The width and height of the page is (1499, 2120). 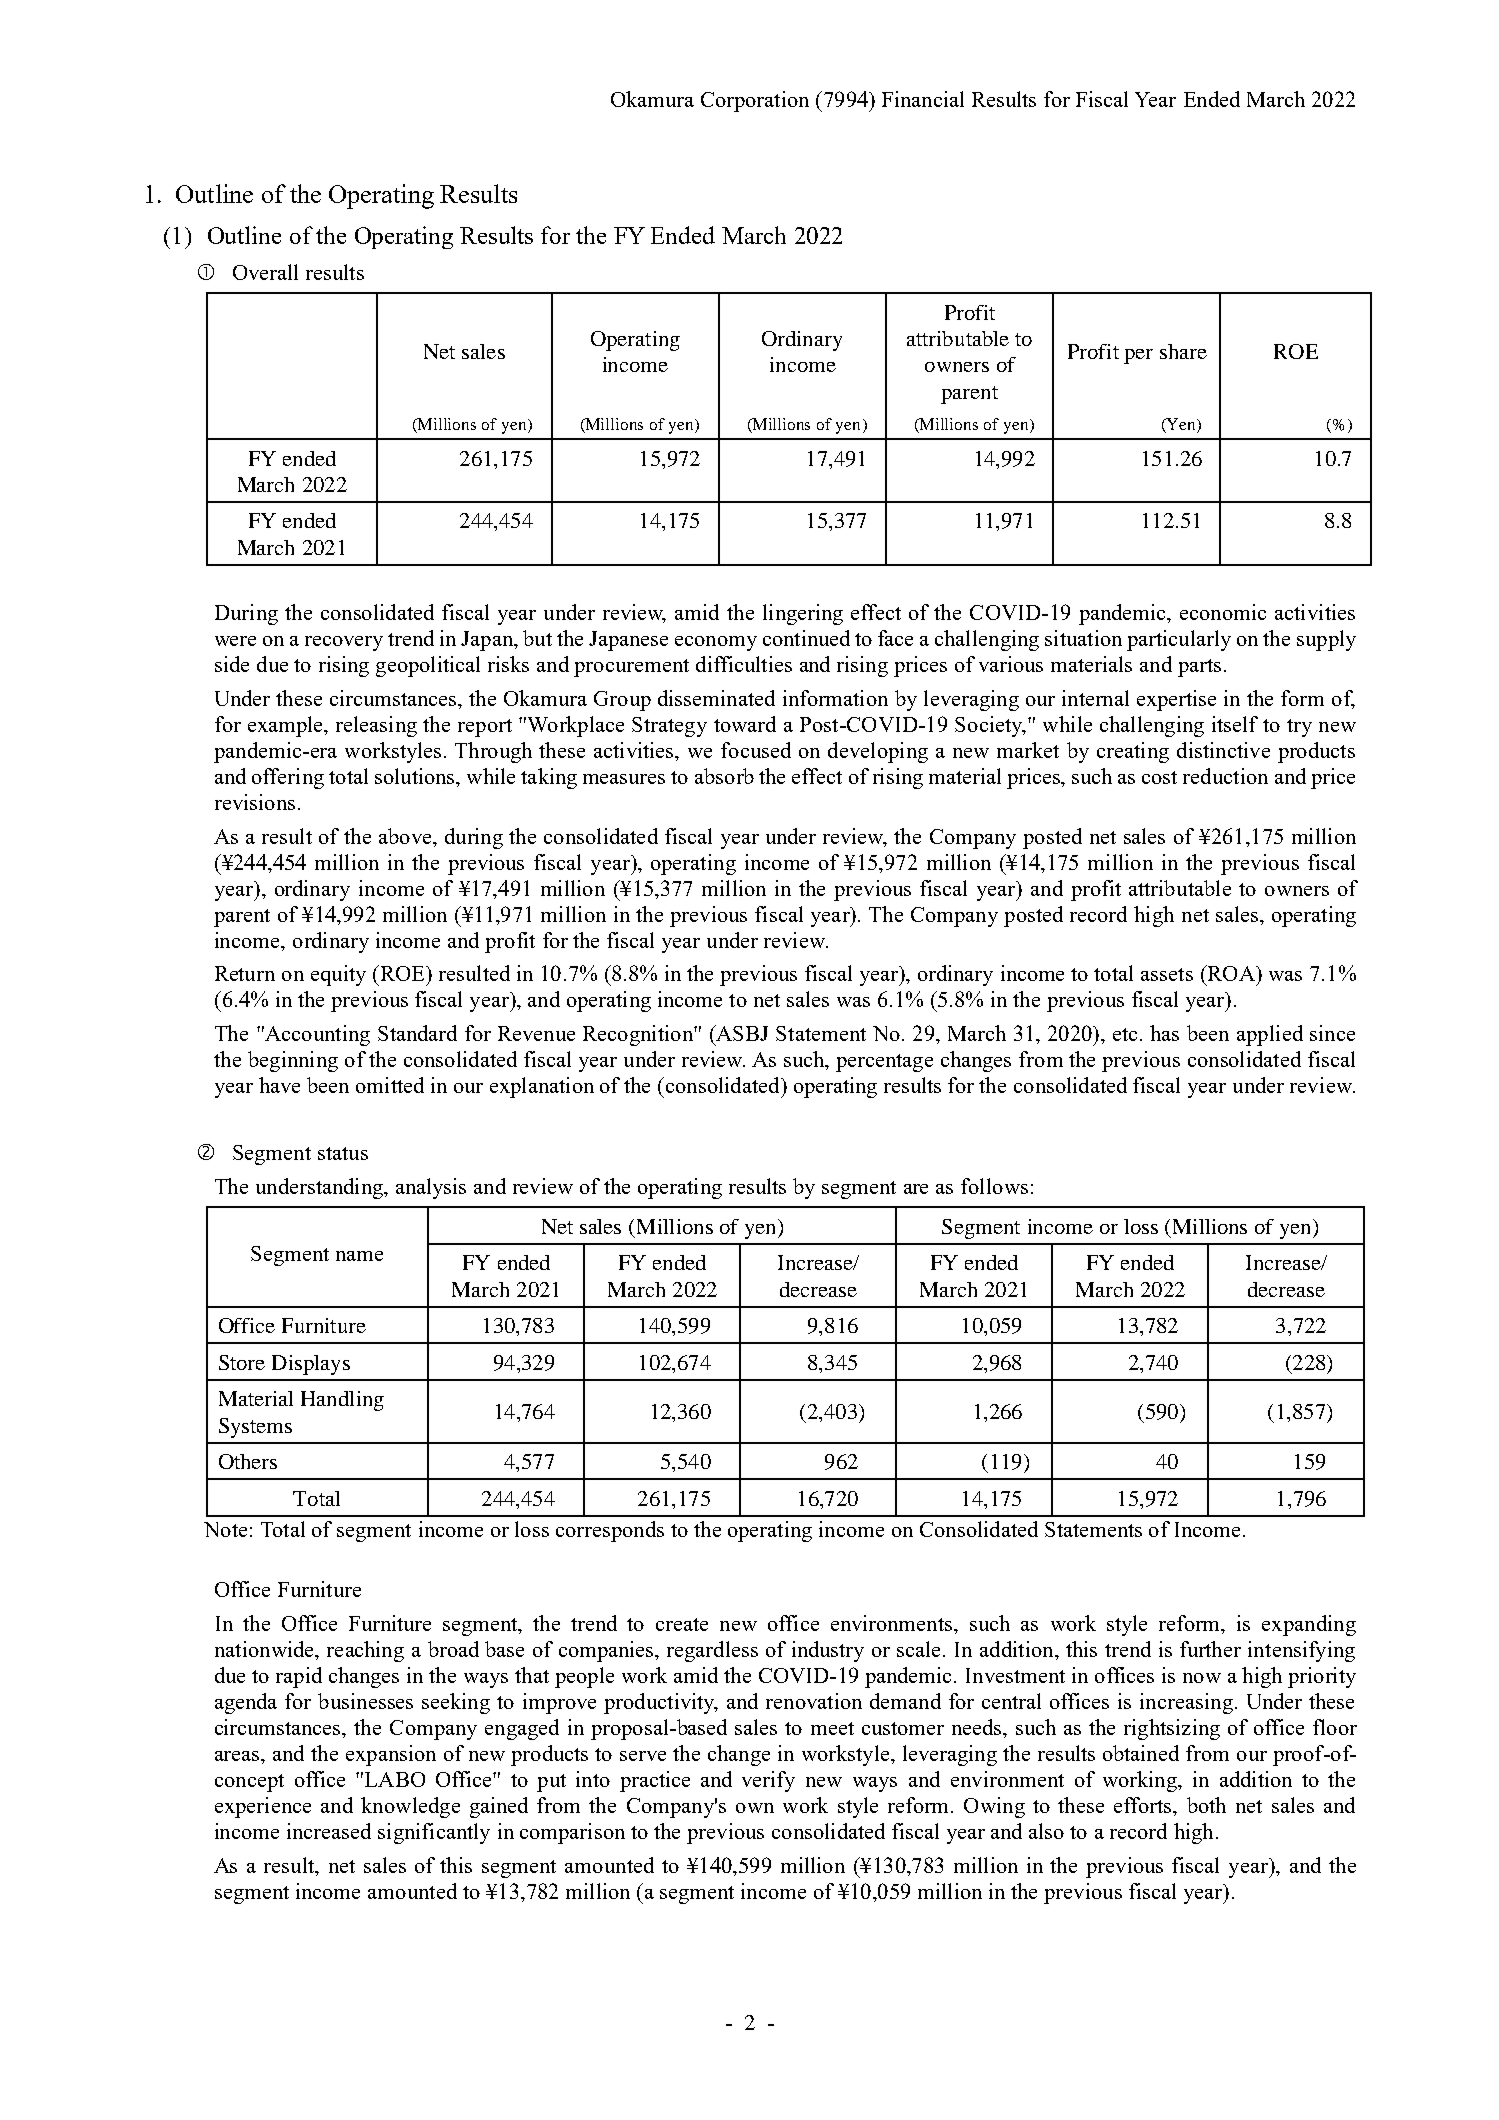 I want to click on expansion, so click(x=391, y=1755).
